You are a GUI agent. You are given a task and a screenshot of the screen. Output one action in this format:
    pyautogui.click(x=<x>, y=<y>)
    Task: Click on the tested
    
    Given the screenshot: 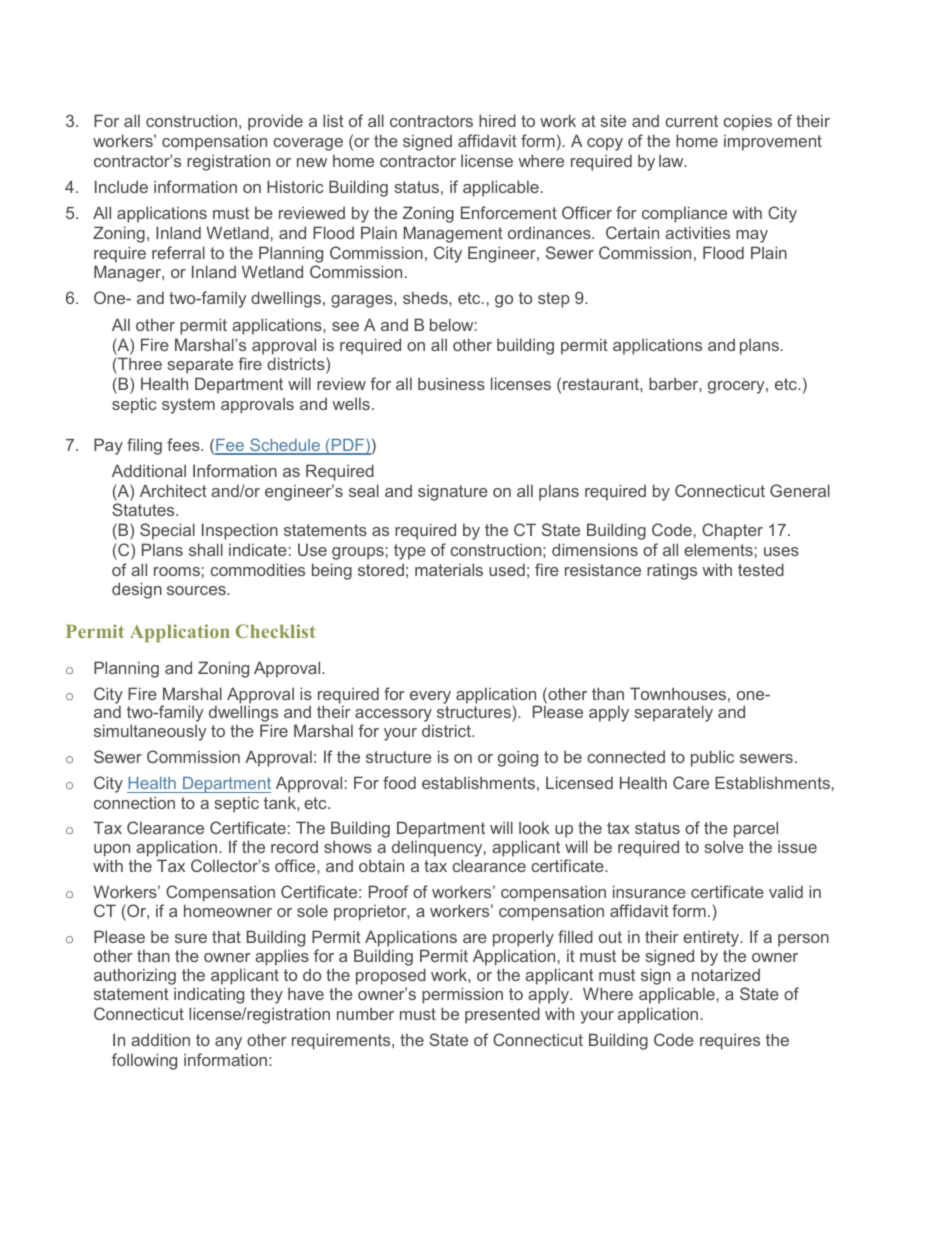 What is the action you would take?
    pyautogui.click(x=761, y=569)
